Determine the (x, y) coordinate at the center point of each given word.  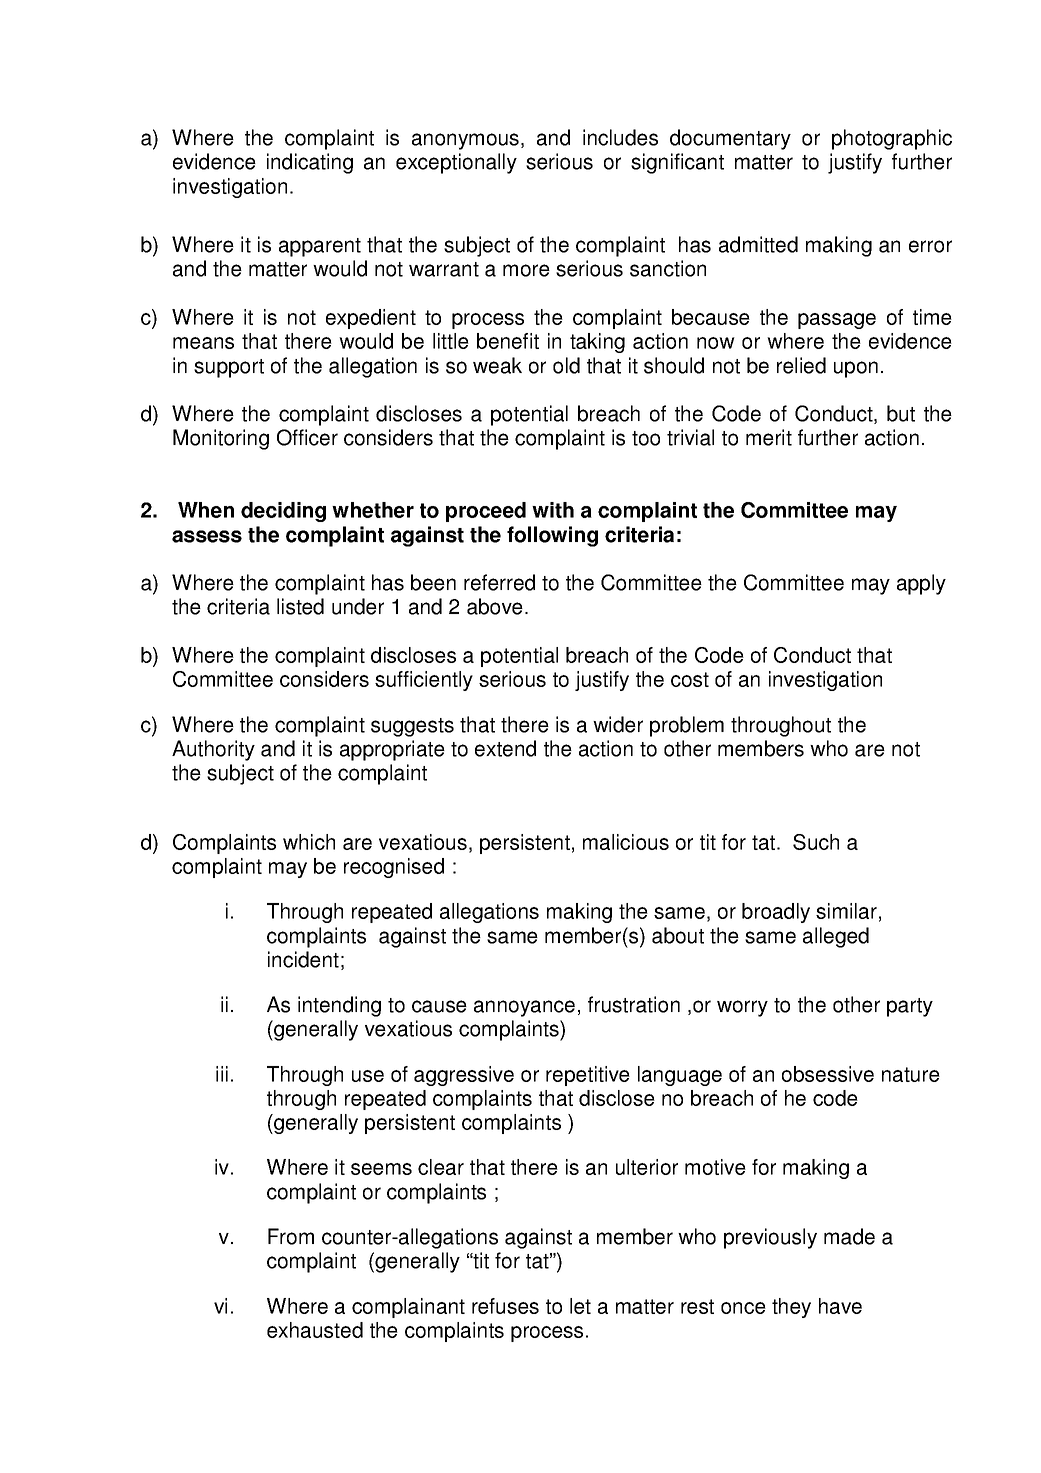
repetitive (588, 1076)
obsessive (828, 1074)
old (566, 365)
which (309, 842)
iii (222, 1074)
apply (921, 584)
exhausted (315, 1330)
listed (300, 606)
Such (816, 842)
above (495, 606)
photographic (892, 139)
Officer (307, 437)
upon (856, 369)
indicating (310, 163)
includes (620, 137)
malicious (626, 842)
